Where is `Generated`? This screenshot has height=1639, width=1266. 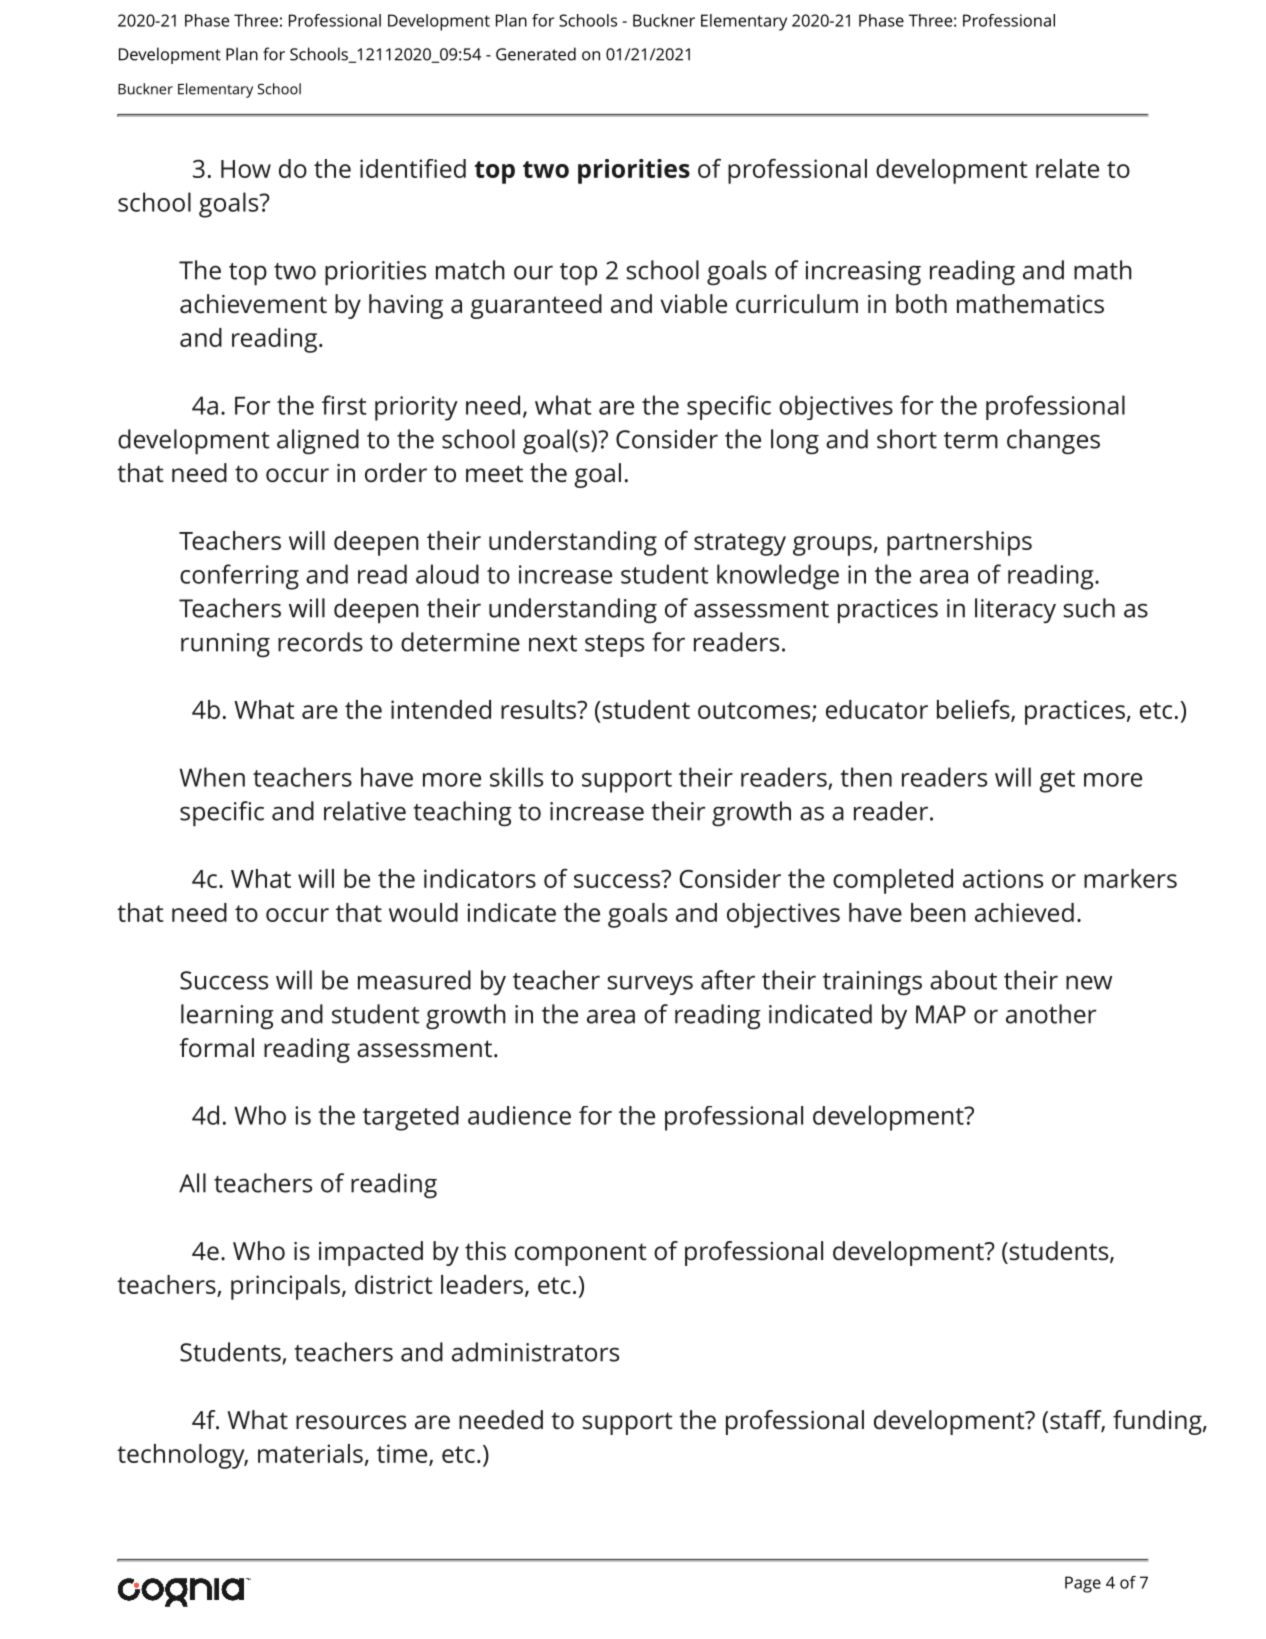
Generated is located at coordinates (536, 54).
